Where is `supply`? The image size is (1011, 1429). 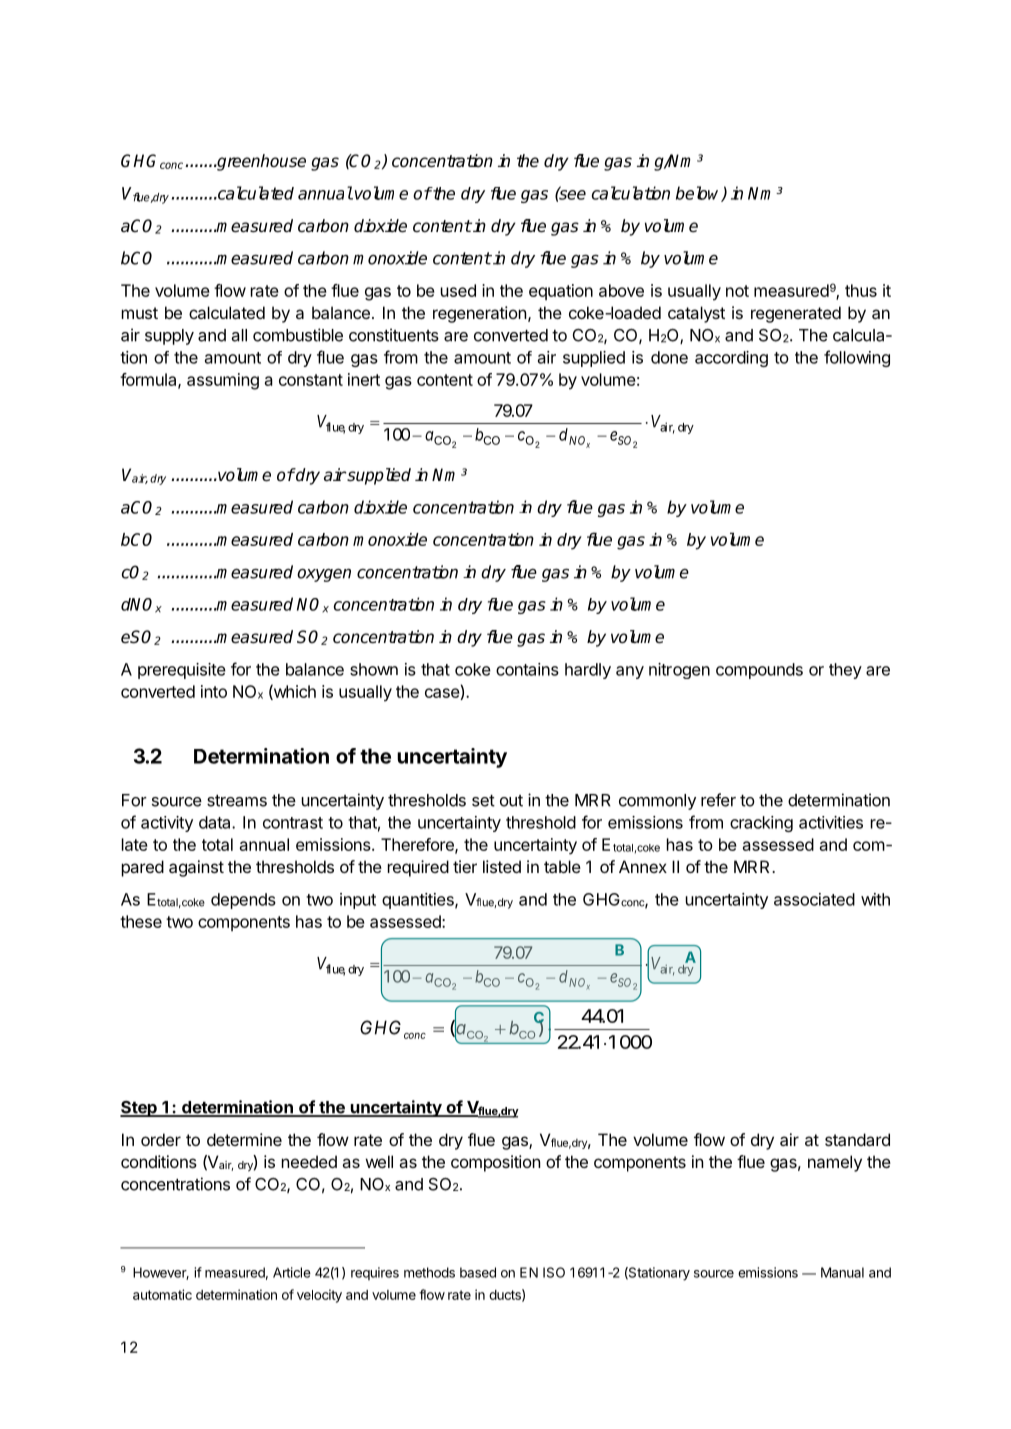 supply is located at coordinates (169, 337).
